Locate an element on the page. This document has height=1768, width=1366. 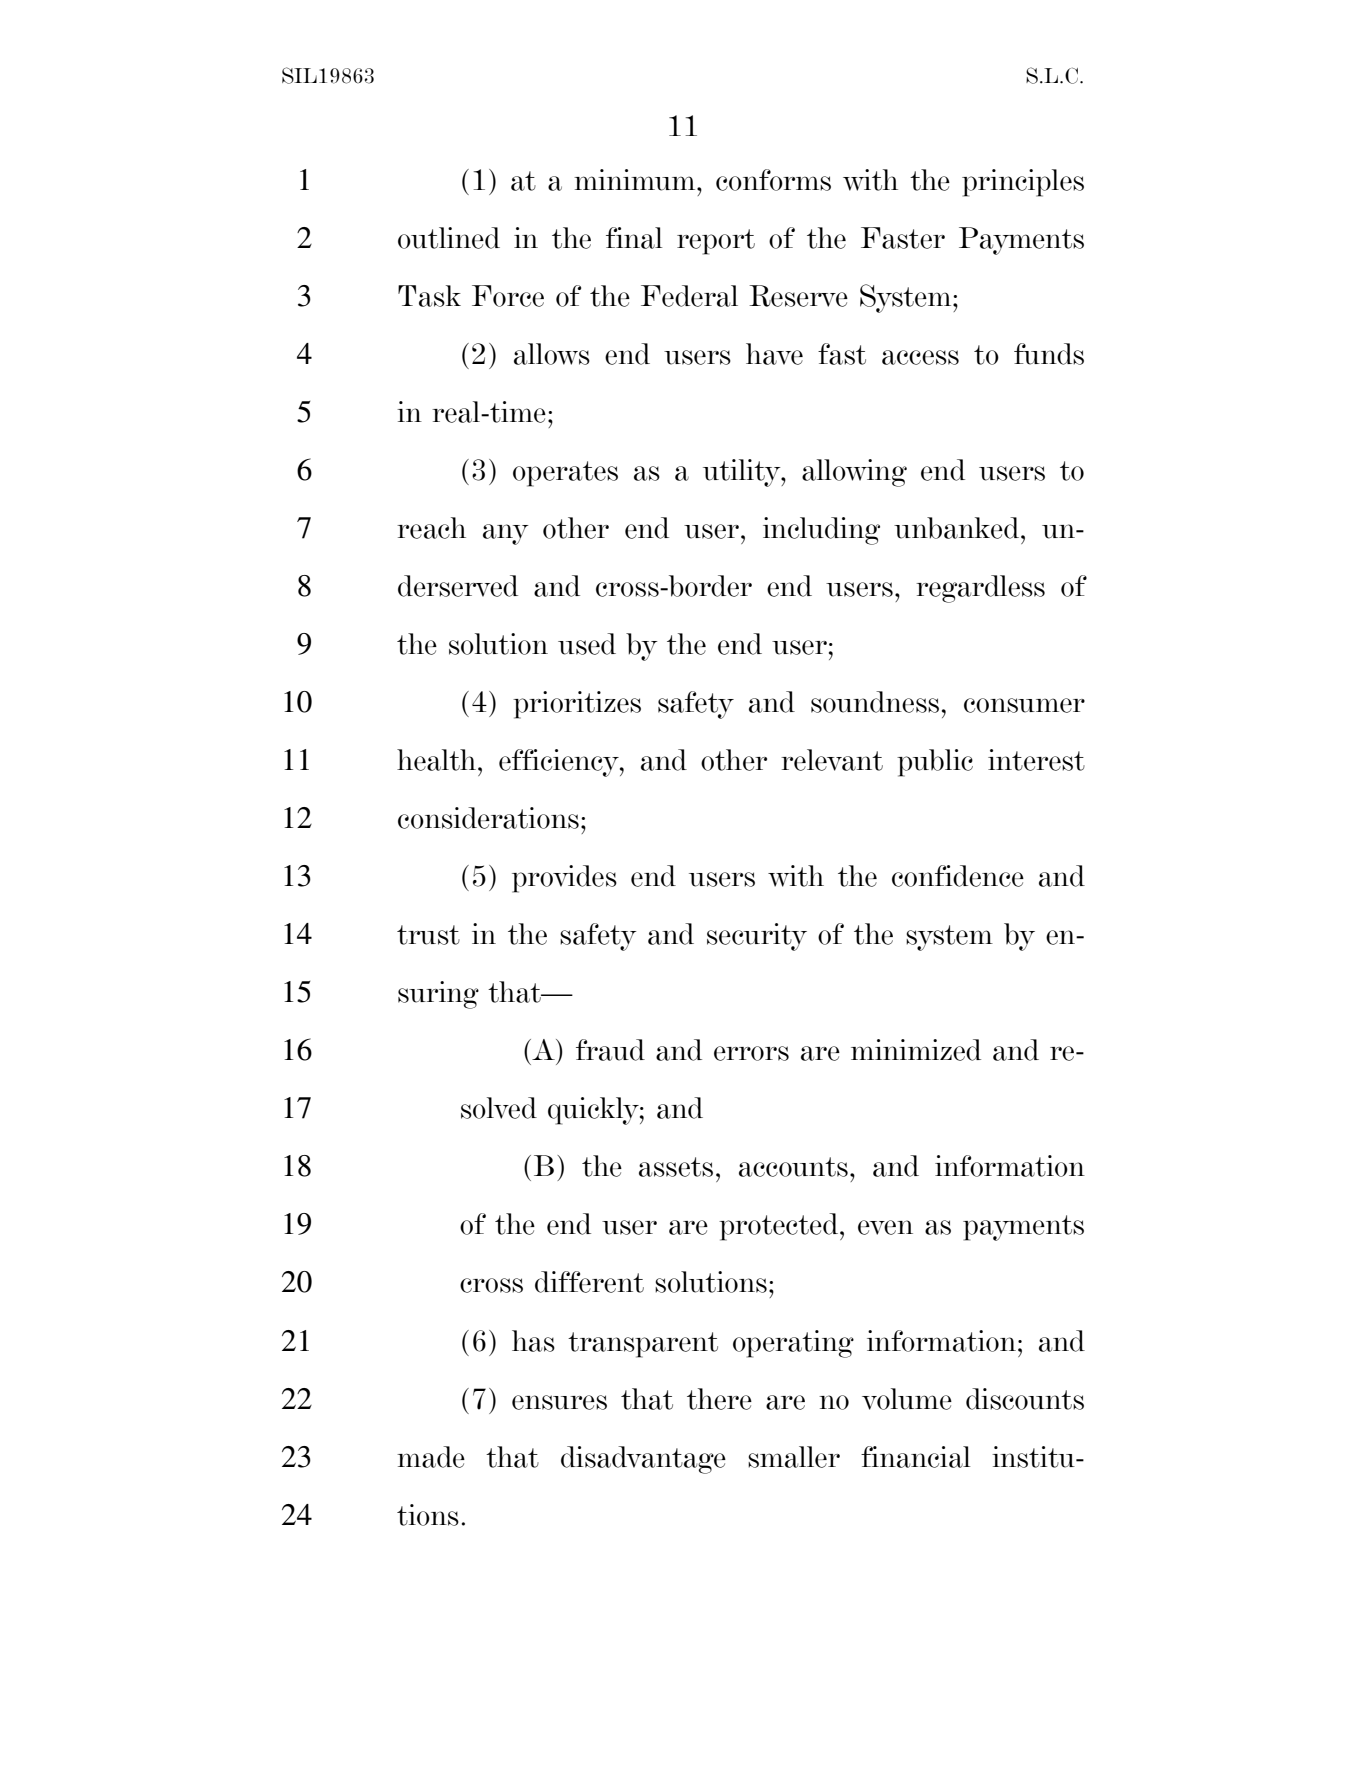
outlined is located at coordinates (449, 238).
